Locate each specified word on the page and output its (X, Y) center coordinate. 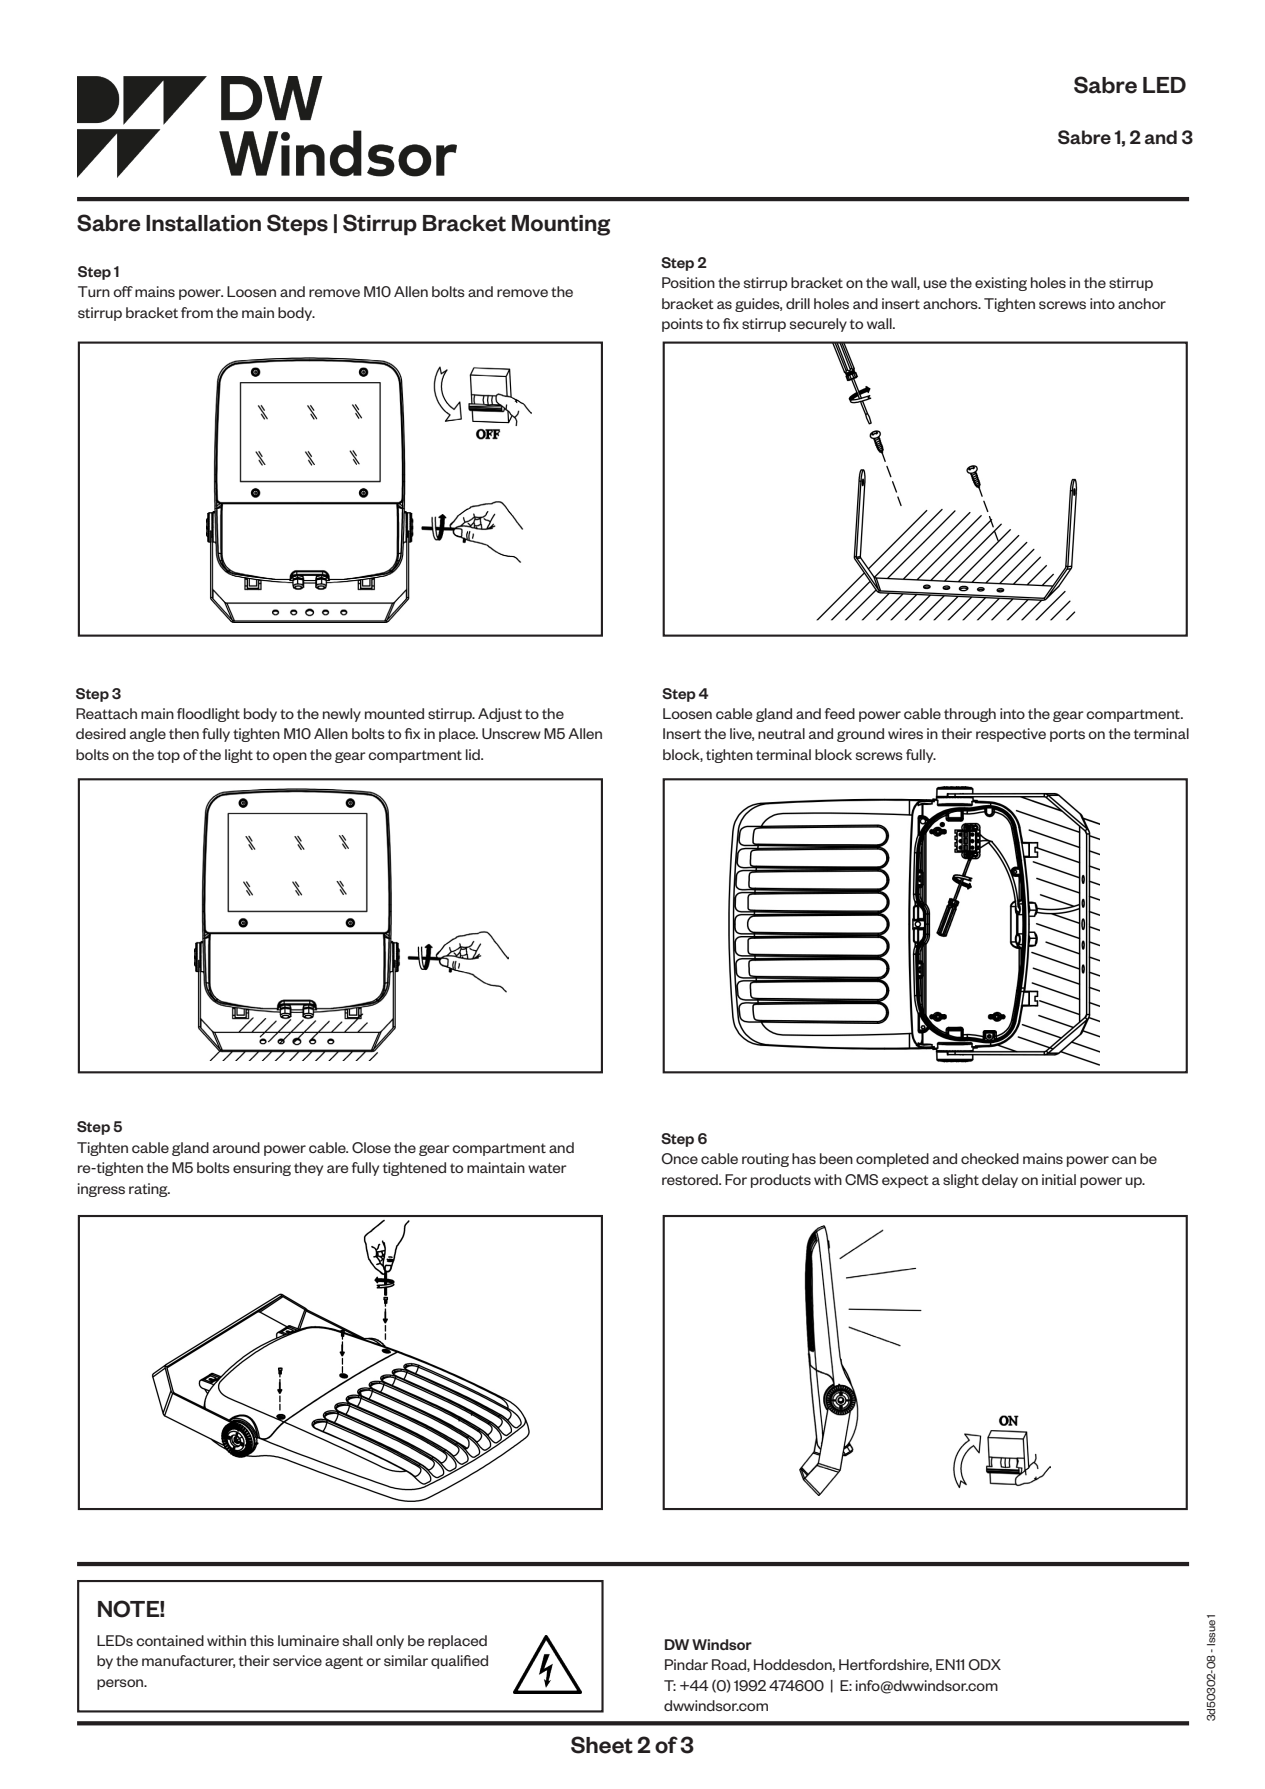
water (547, 1168)
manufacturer (188, 1661)
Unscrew (511, 733)
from (197, 312)
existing (1001, 284)
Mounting (561, 225)
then (184, 733)
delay (1000, 1181)
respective (1011, 735)
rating (149, 1190)
